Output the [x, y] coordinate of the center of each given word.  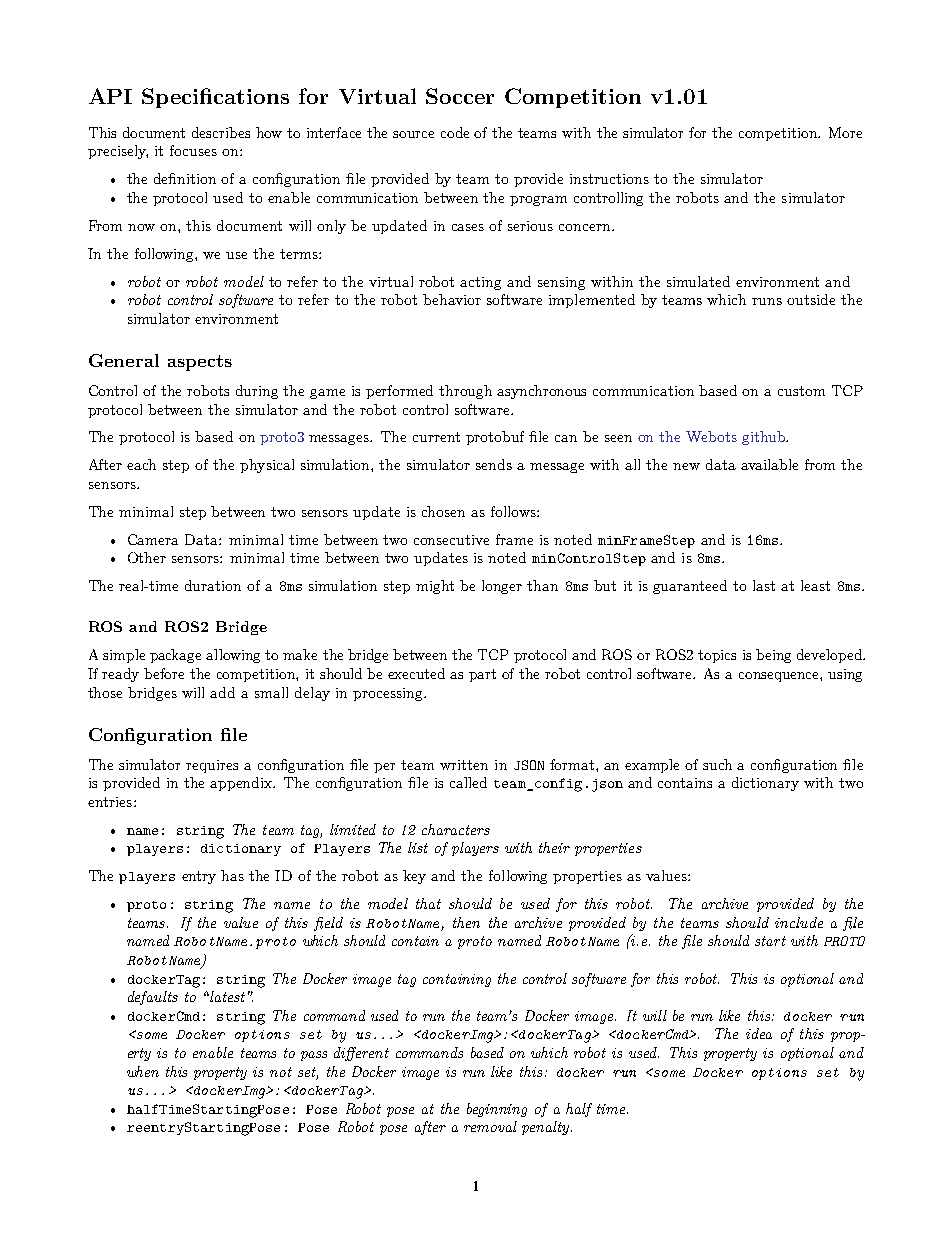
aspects [200, 363]
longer [502, 587]
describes [221, 132]
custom [801, 391]
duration [213, 585]
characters [456, 829]
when [143, 1071]
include [799, 922]
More [845, 132]
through [465, 392]
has [232, 875]
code [455, 132]
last [764, 585]
